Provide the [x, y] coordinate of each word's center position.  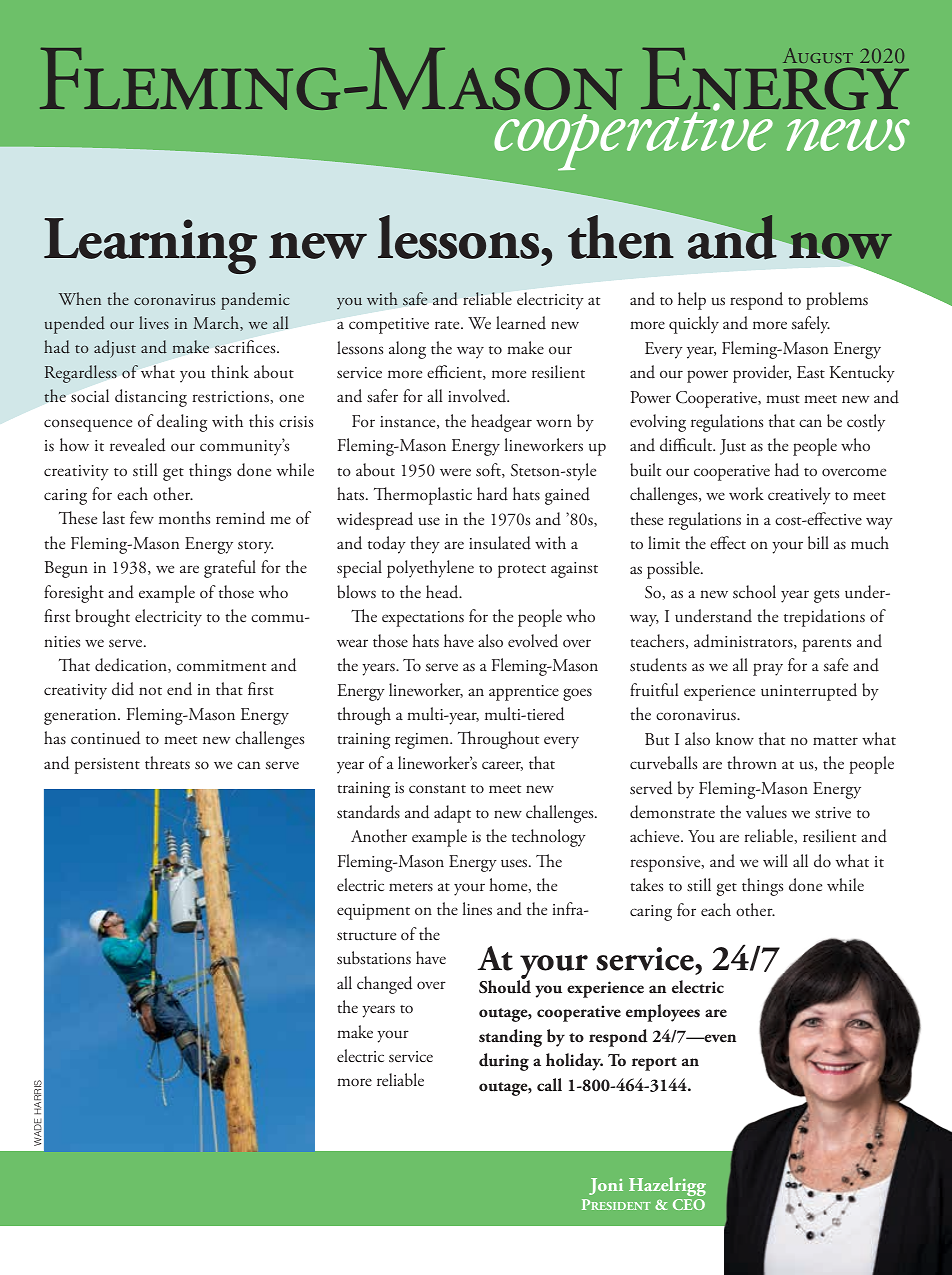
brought [102, 618]
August [818, 55]
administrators [744, 641]
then [622, 236]
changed [384, 985]
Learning [150, 246]
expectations [423, 619]
